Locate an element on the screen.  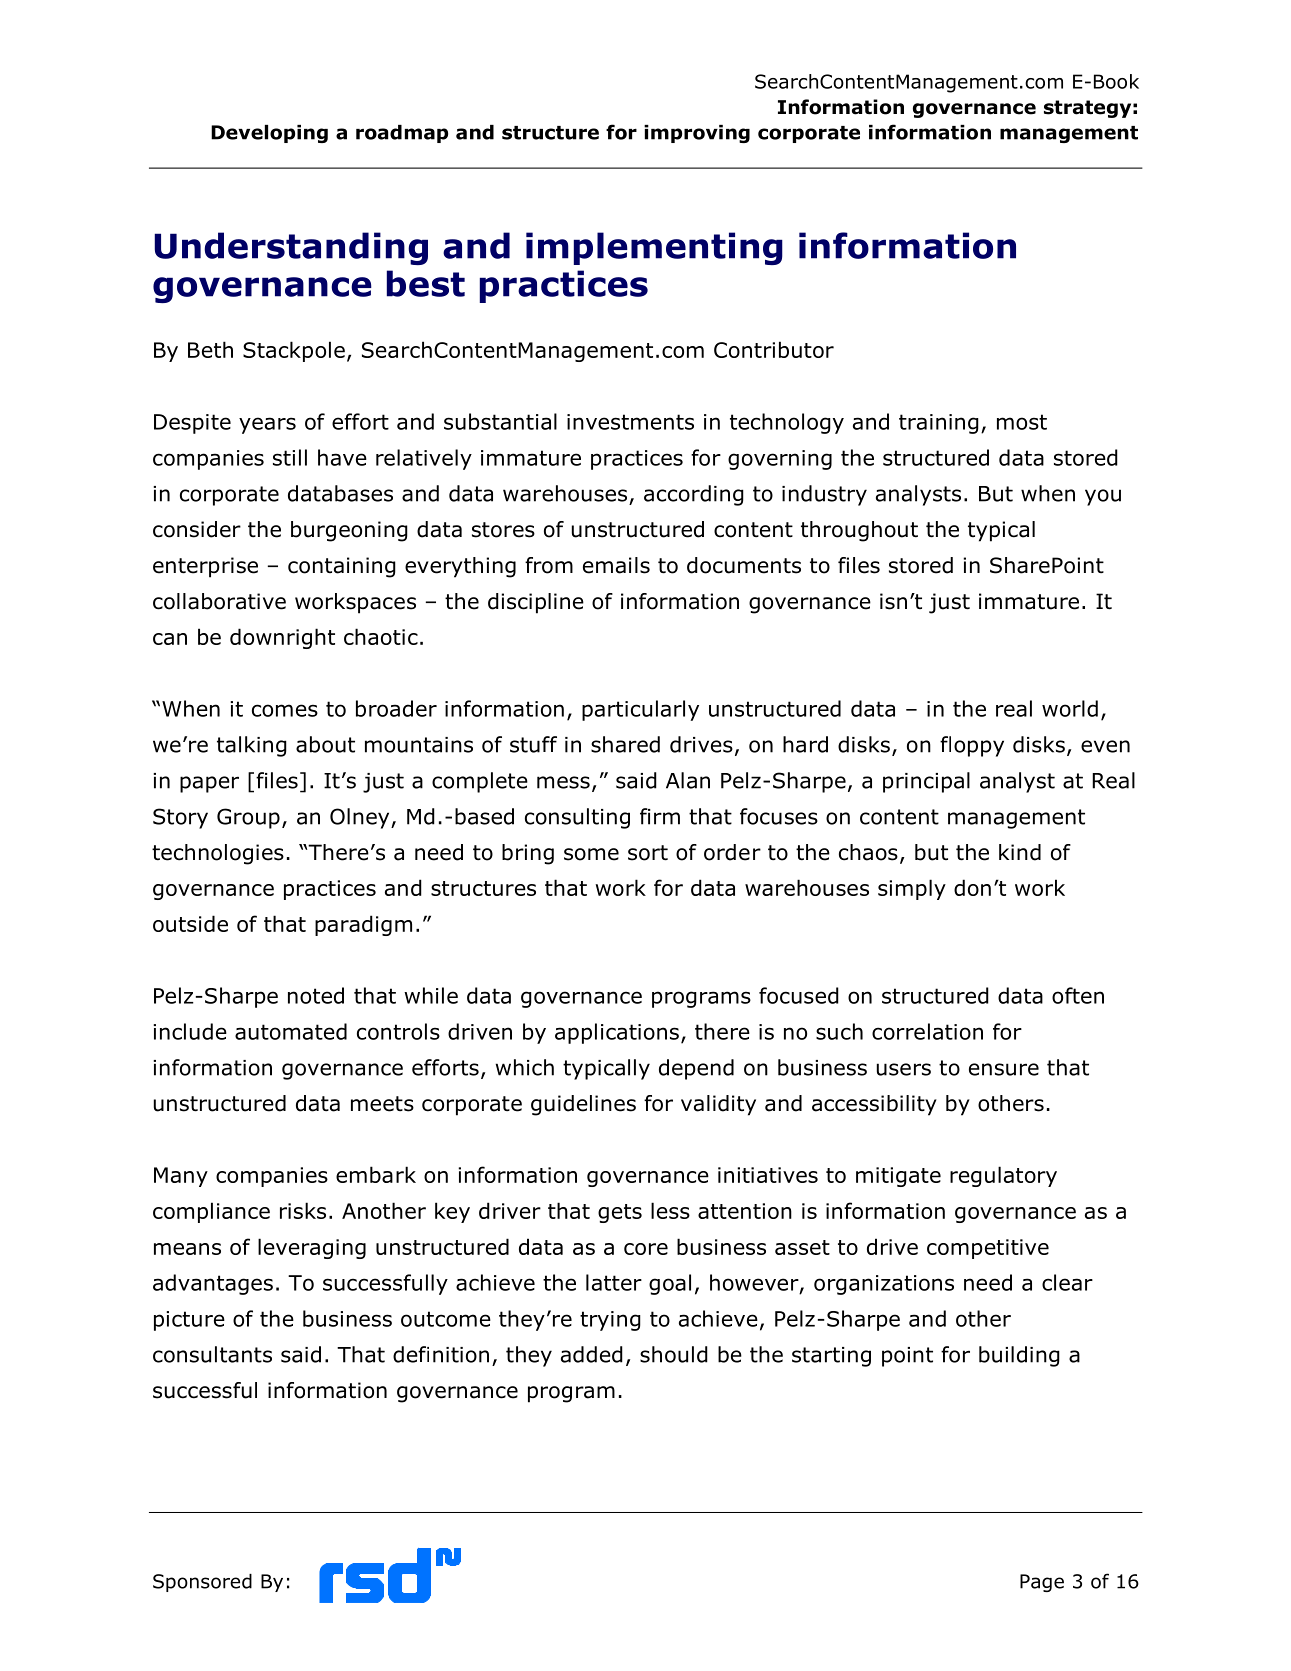
Sponsored is located at coordinates (202, 1583).
